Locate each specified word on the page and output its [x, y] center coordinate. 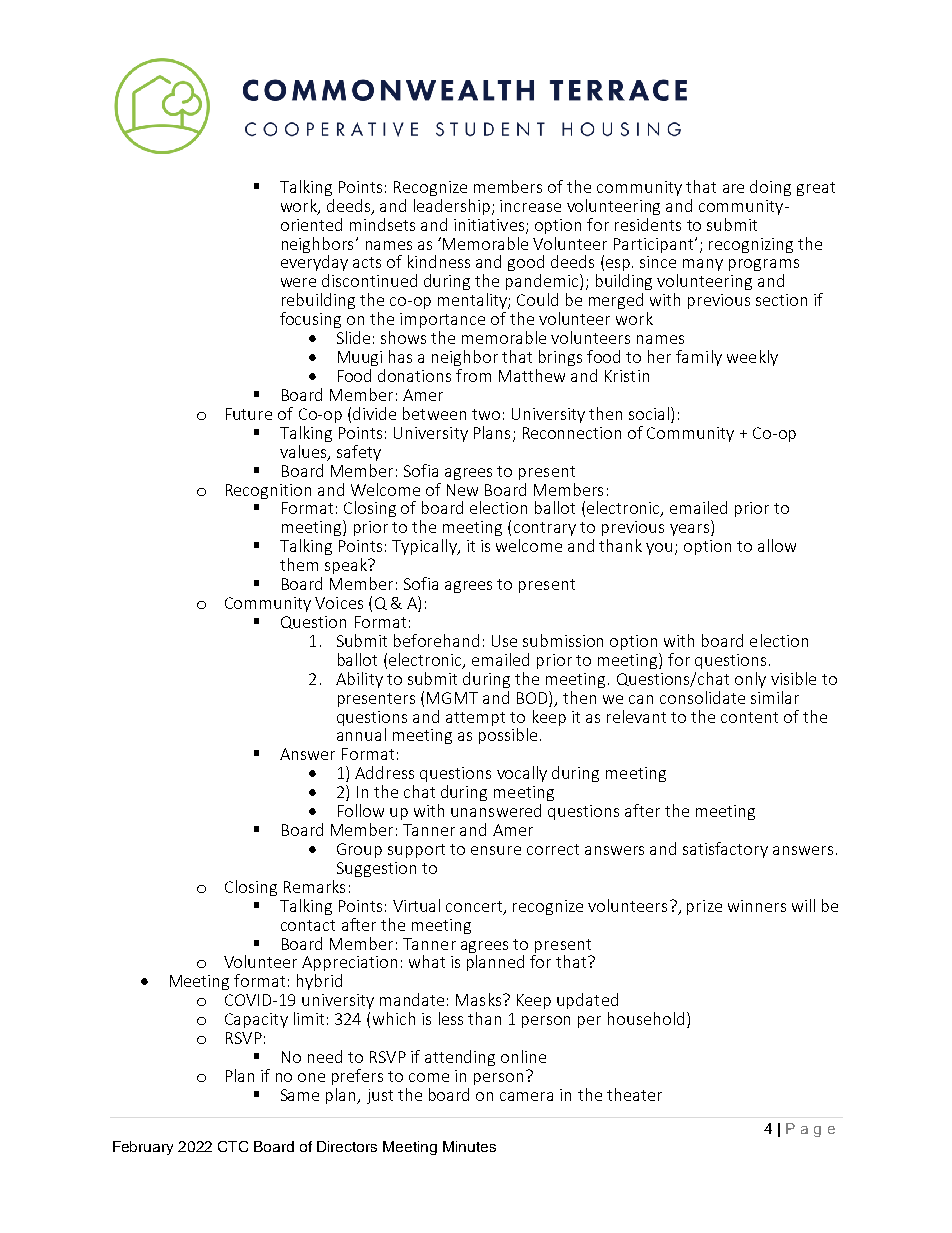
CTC [233, 1146]
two [486, 414]
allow [777, 545]
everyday [314, 263]
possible [508, 736]
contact [308, 925]
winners [757, 906]
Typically [425, 547]
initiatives [490, 226]
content [749, 717]
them [299, 564]
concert [475, 907]
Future [249, 414]
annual [361, 734]
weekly [752, 358]
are [733, 188]
